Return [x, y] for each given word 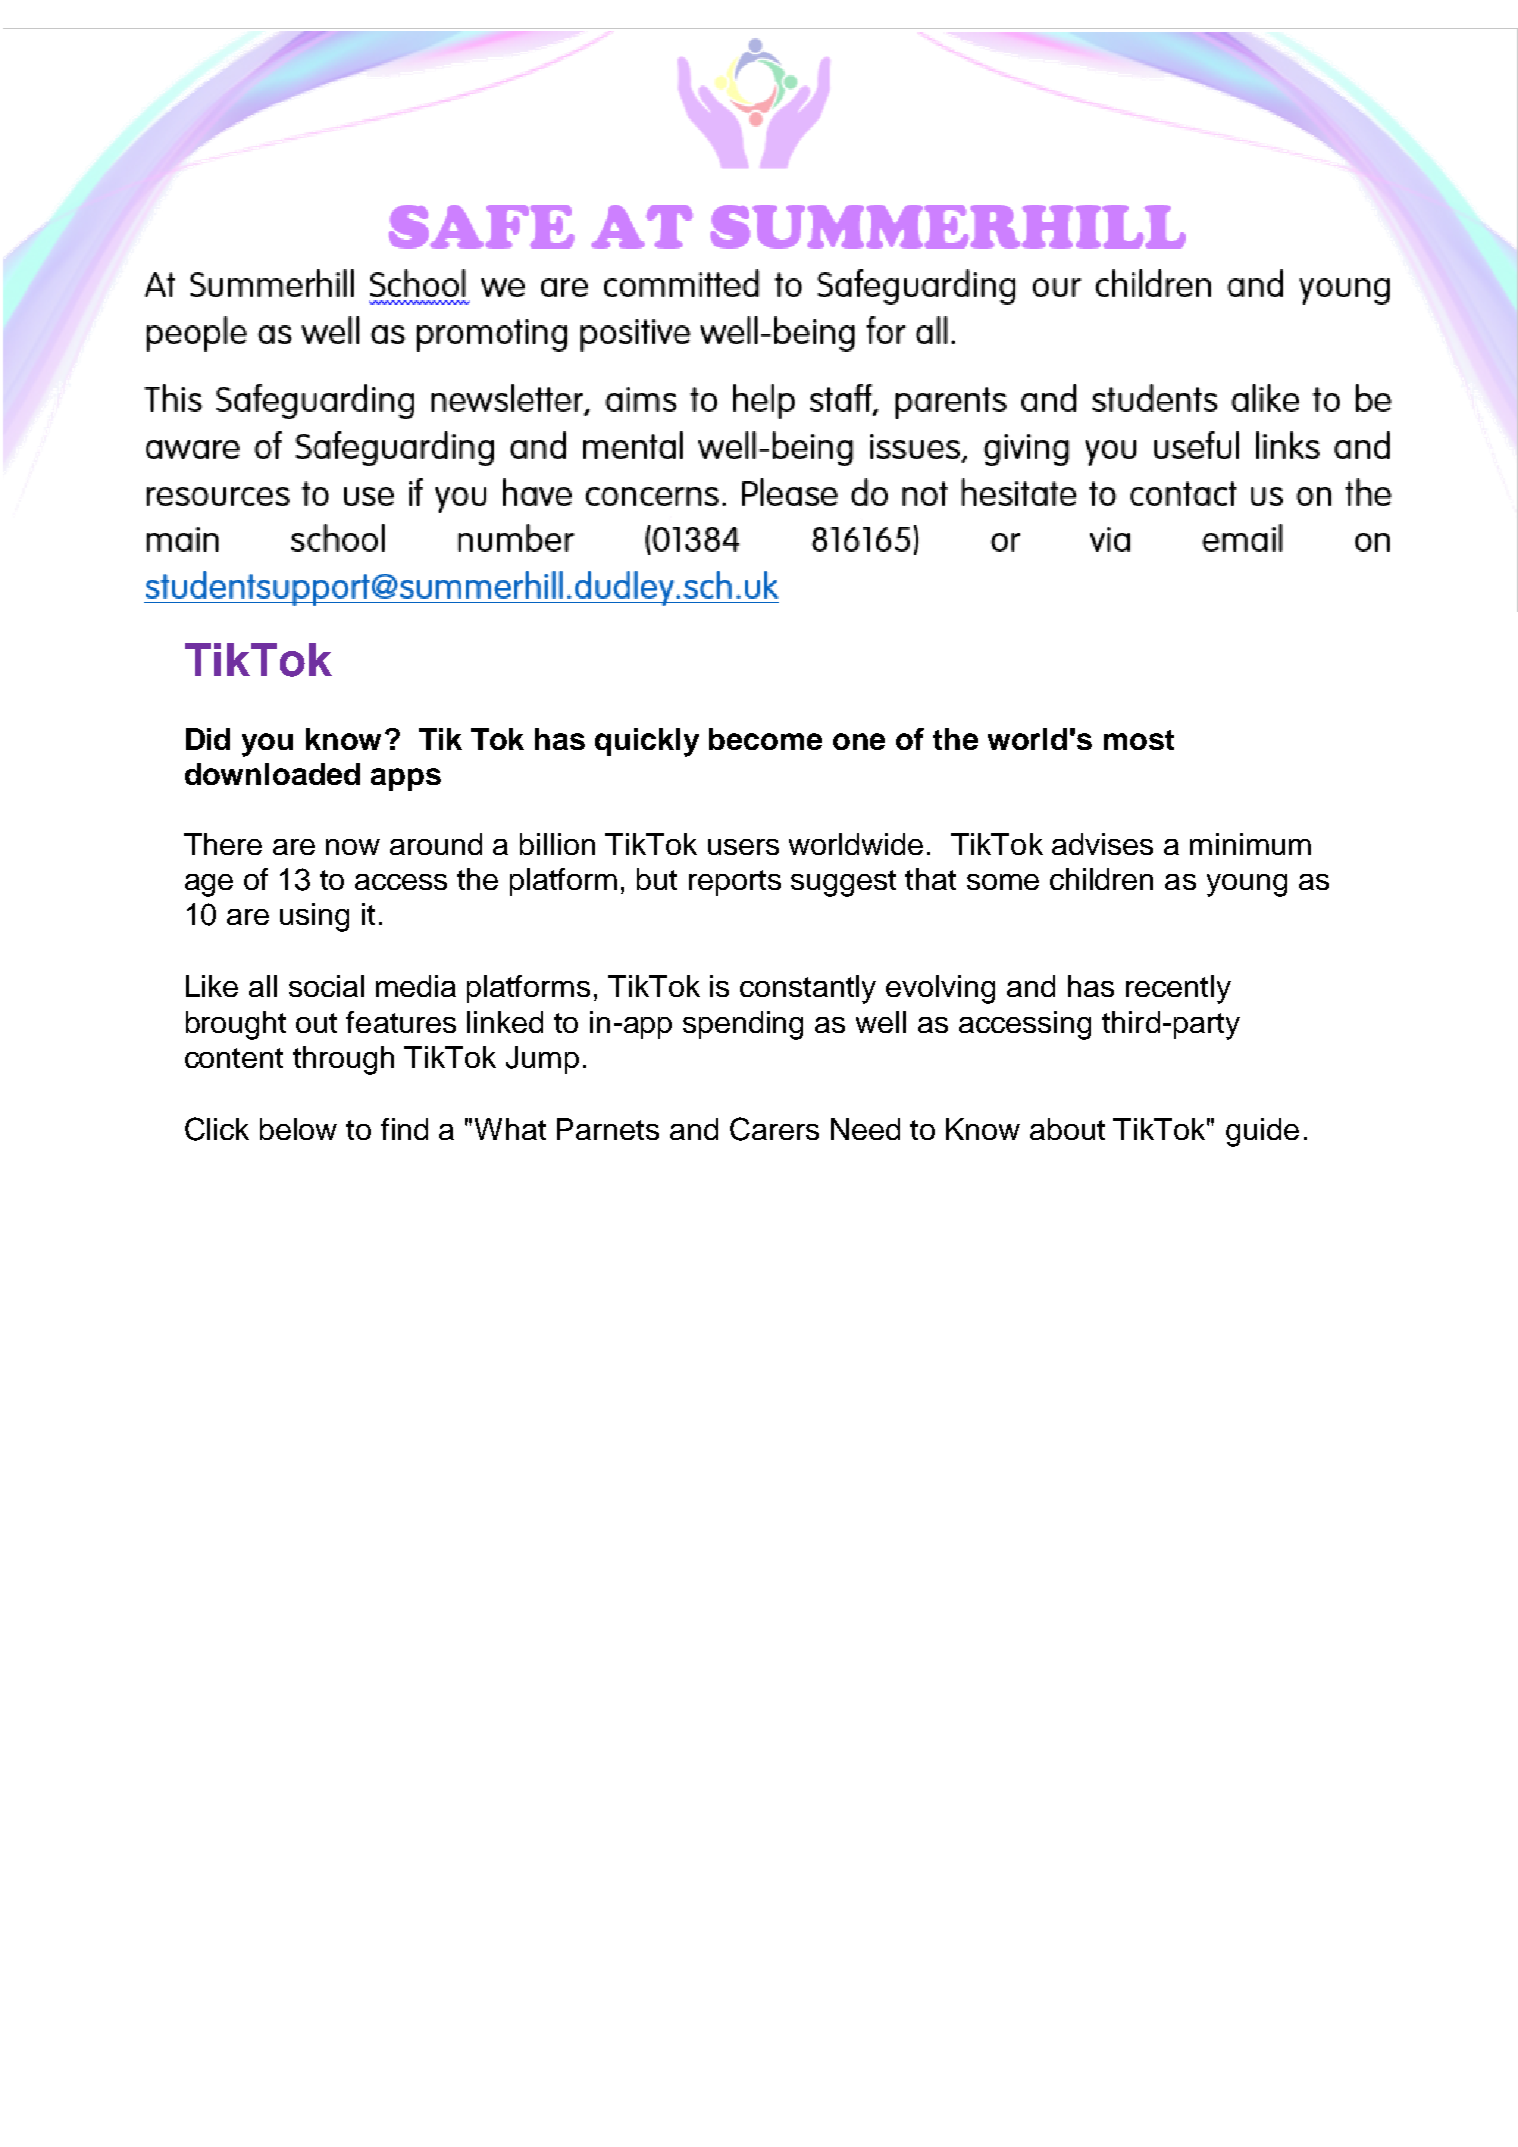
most [1139, 740]
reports [735, 883]
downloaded [272, 774]
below [298, 1129]
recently [1178, 989]
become [765, 739]
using [314, 917]
